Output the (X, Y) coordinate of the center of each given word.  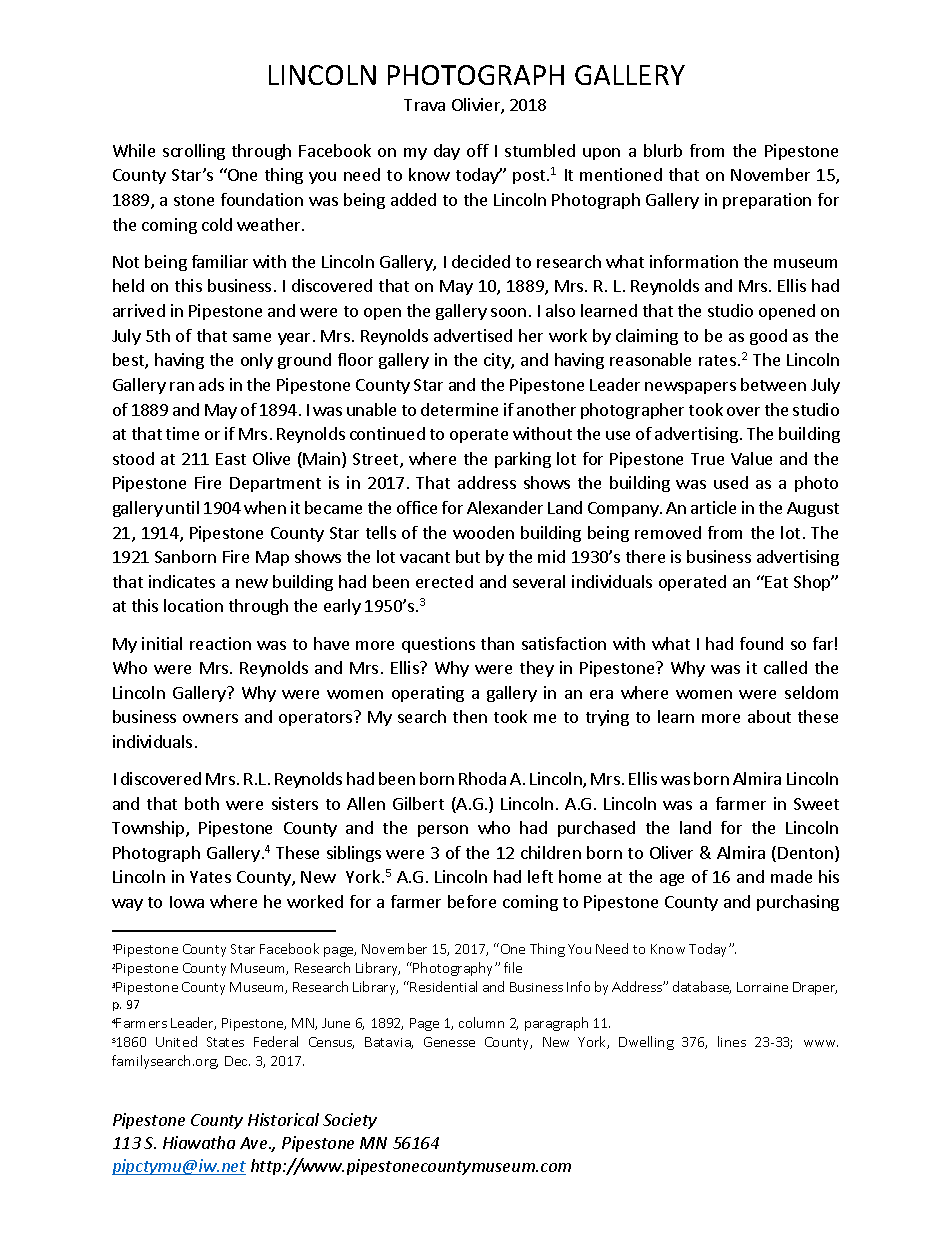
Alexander (505, 507)
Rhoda (482, 778)
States (225, 1042)
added (413, 199)
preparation (767, 201)
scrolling (194, 152)
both (202, 803)
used (731, 482)
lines (732, 1041)
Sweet (816, 804)
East (231, 459)
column (481, 1022)
